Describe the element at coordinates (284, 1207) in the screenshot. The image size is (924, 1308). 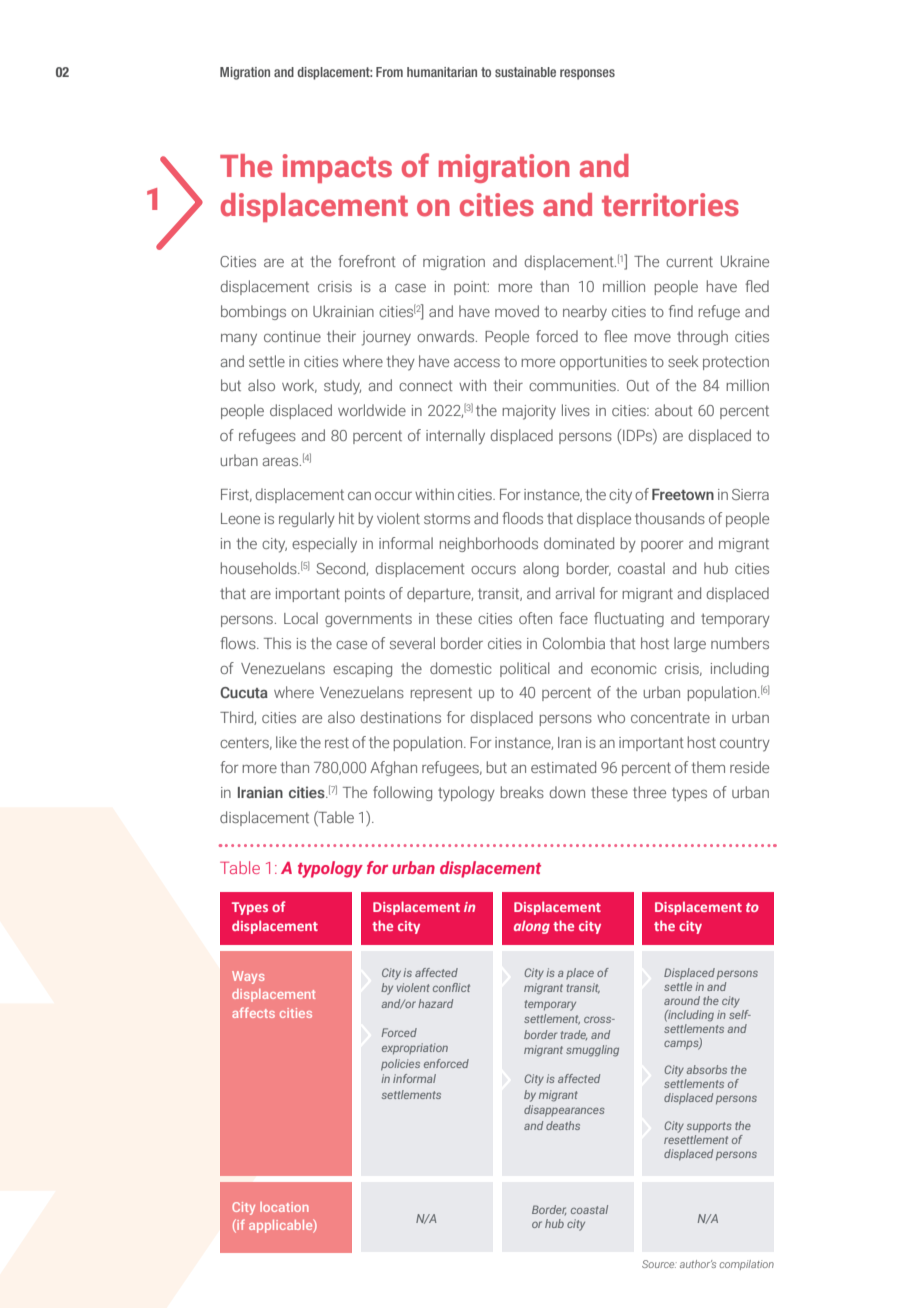
I see `location` at that location.
